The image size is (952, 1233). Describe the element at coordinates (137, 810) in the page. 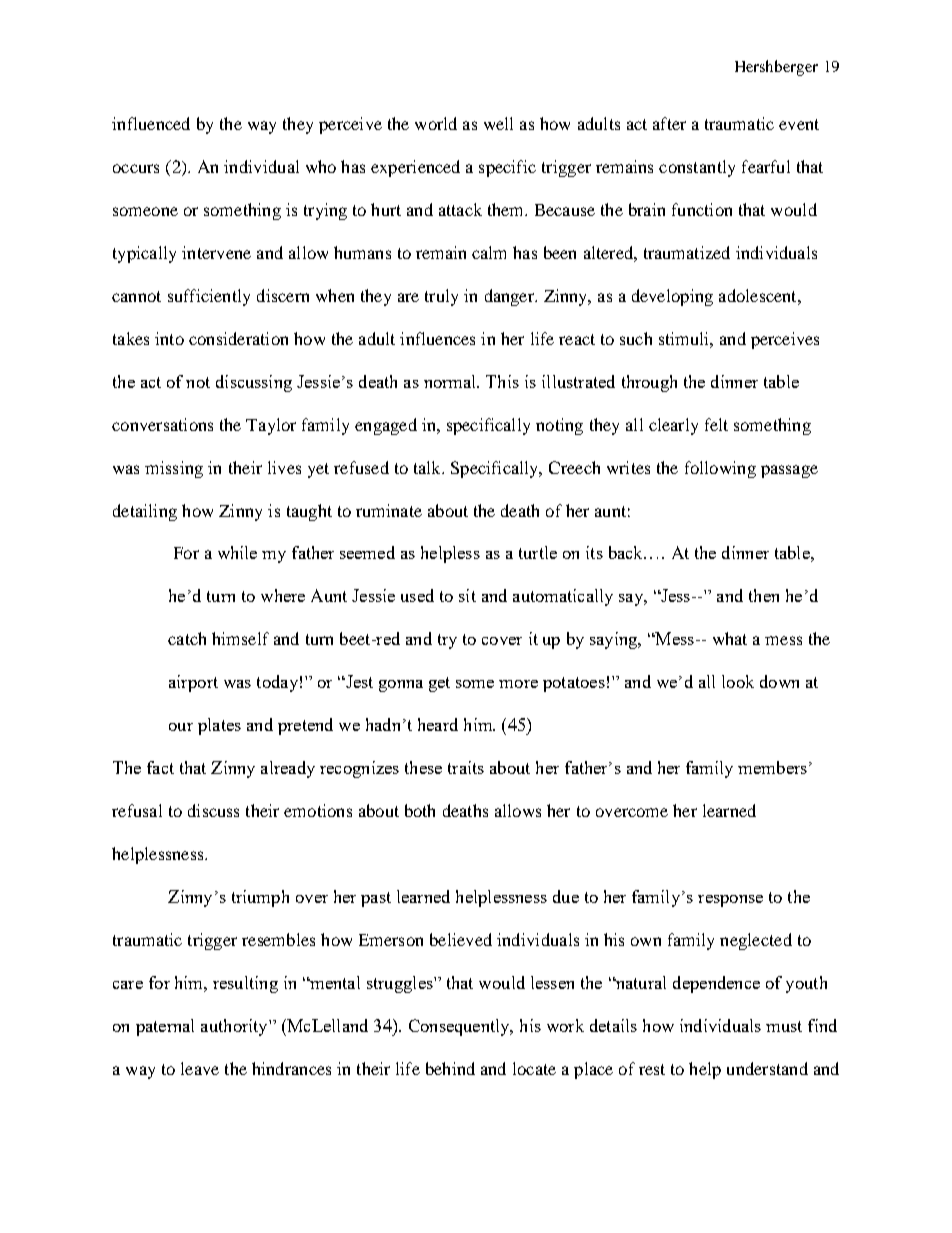

I see `refusal` at that location.
